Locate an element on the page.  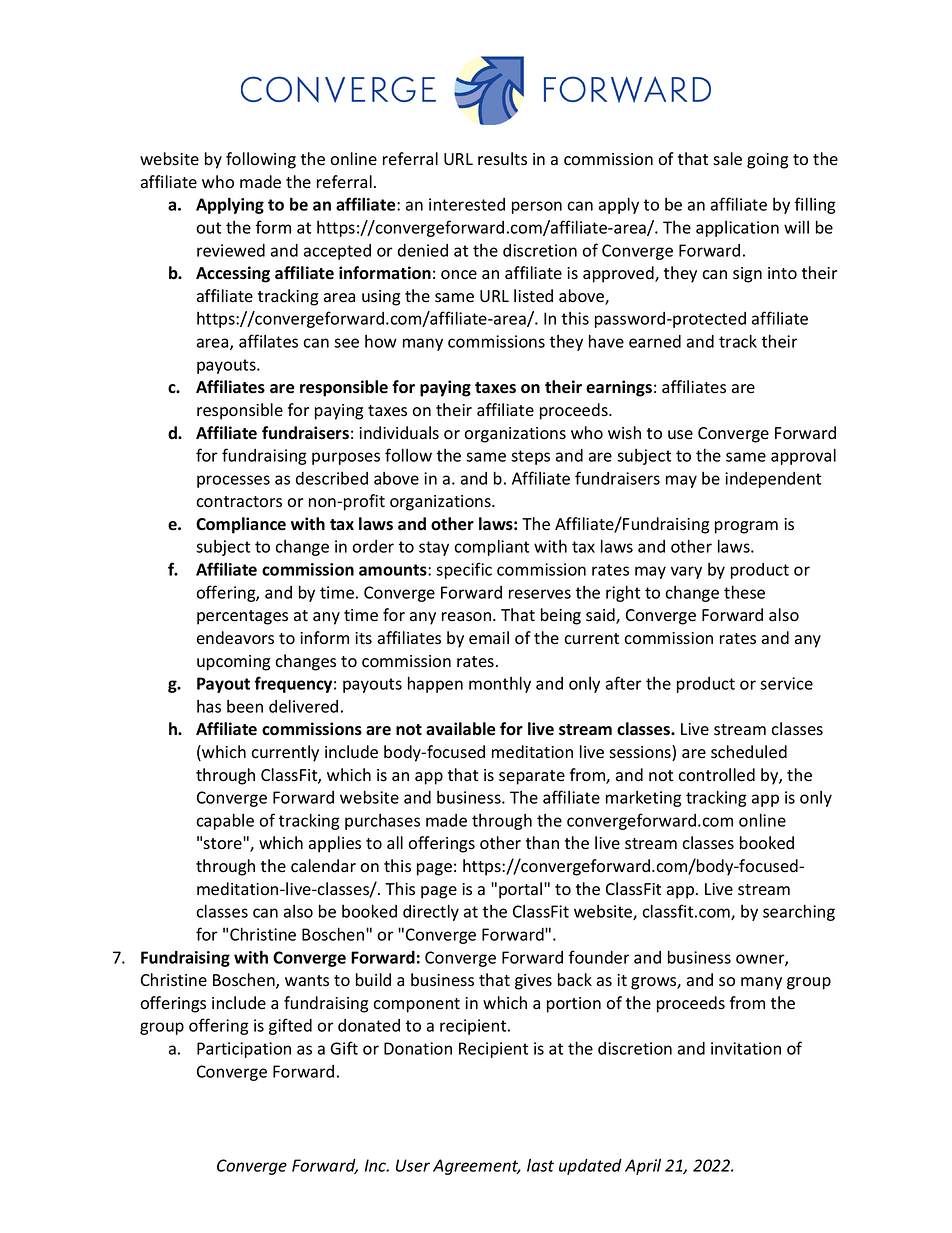
controlled is located at coordinates (716, 775).
